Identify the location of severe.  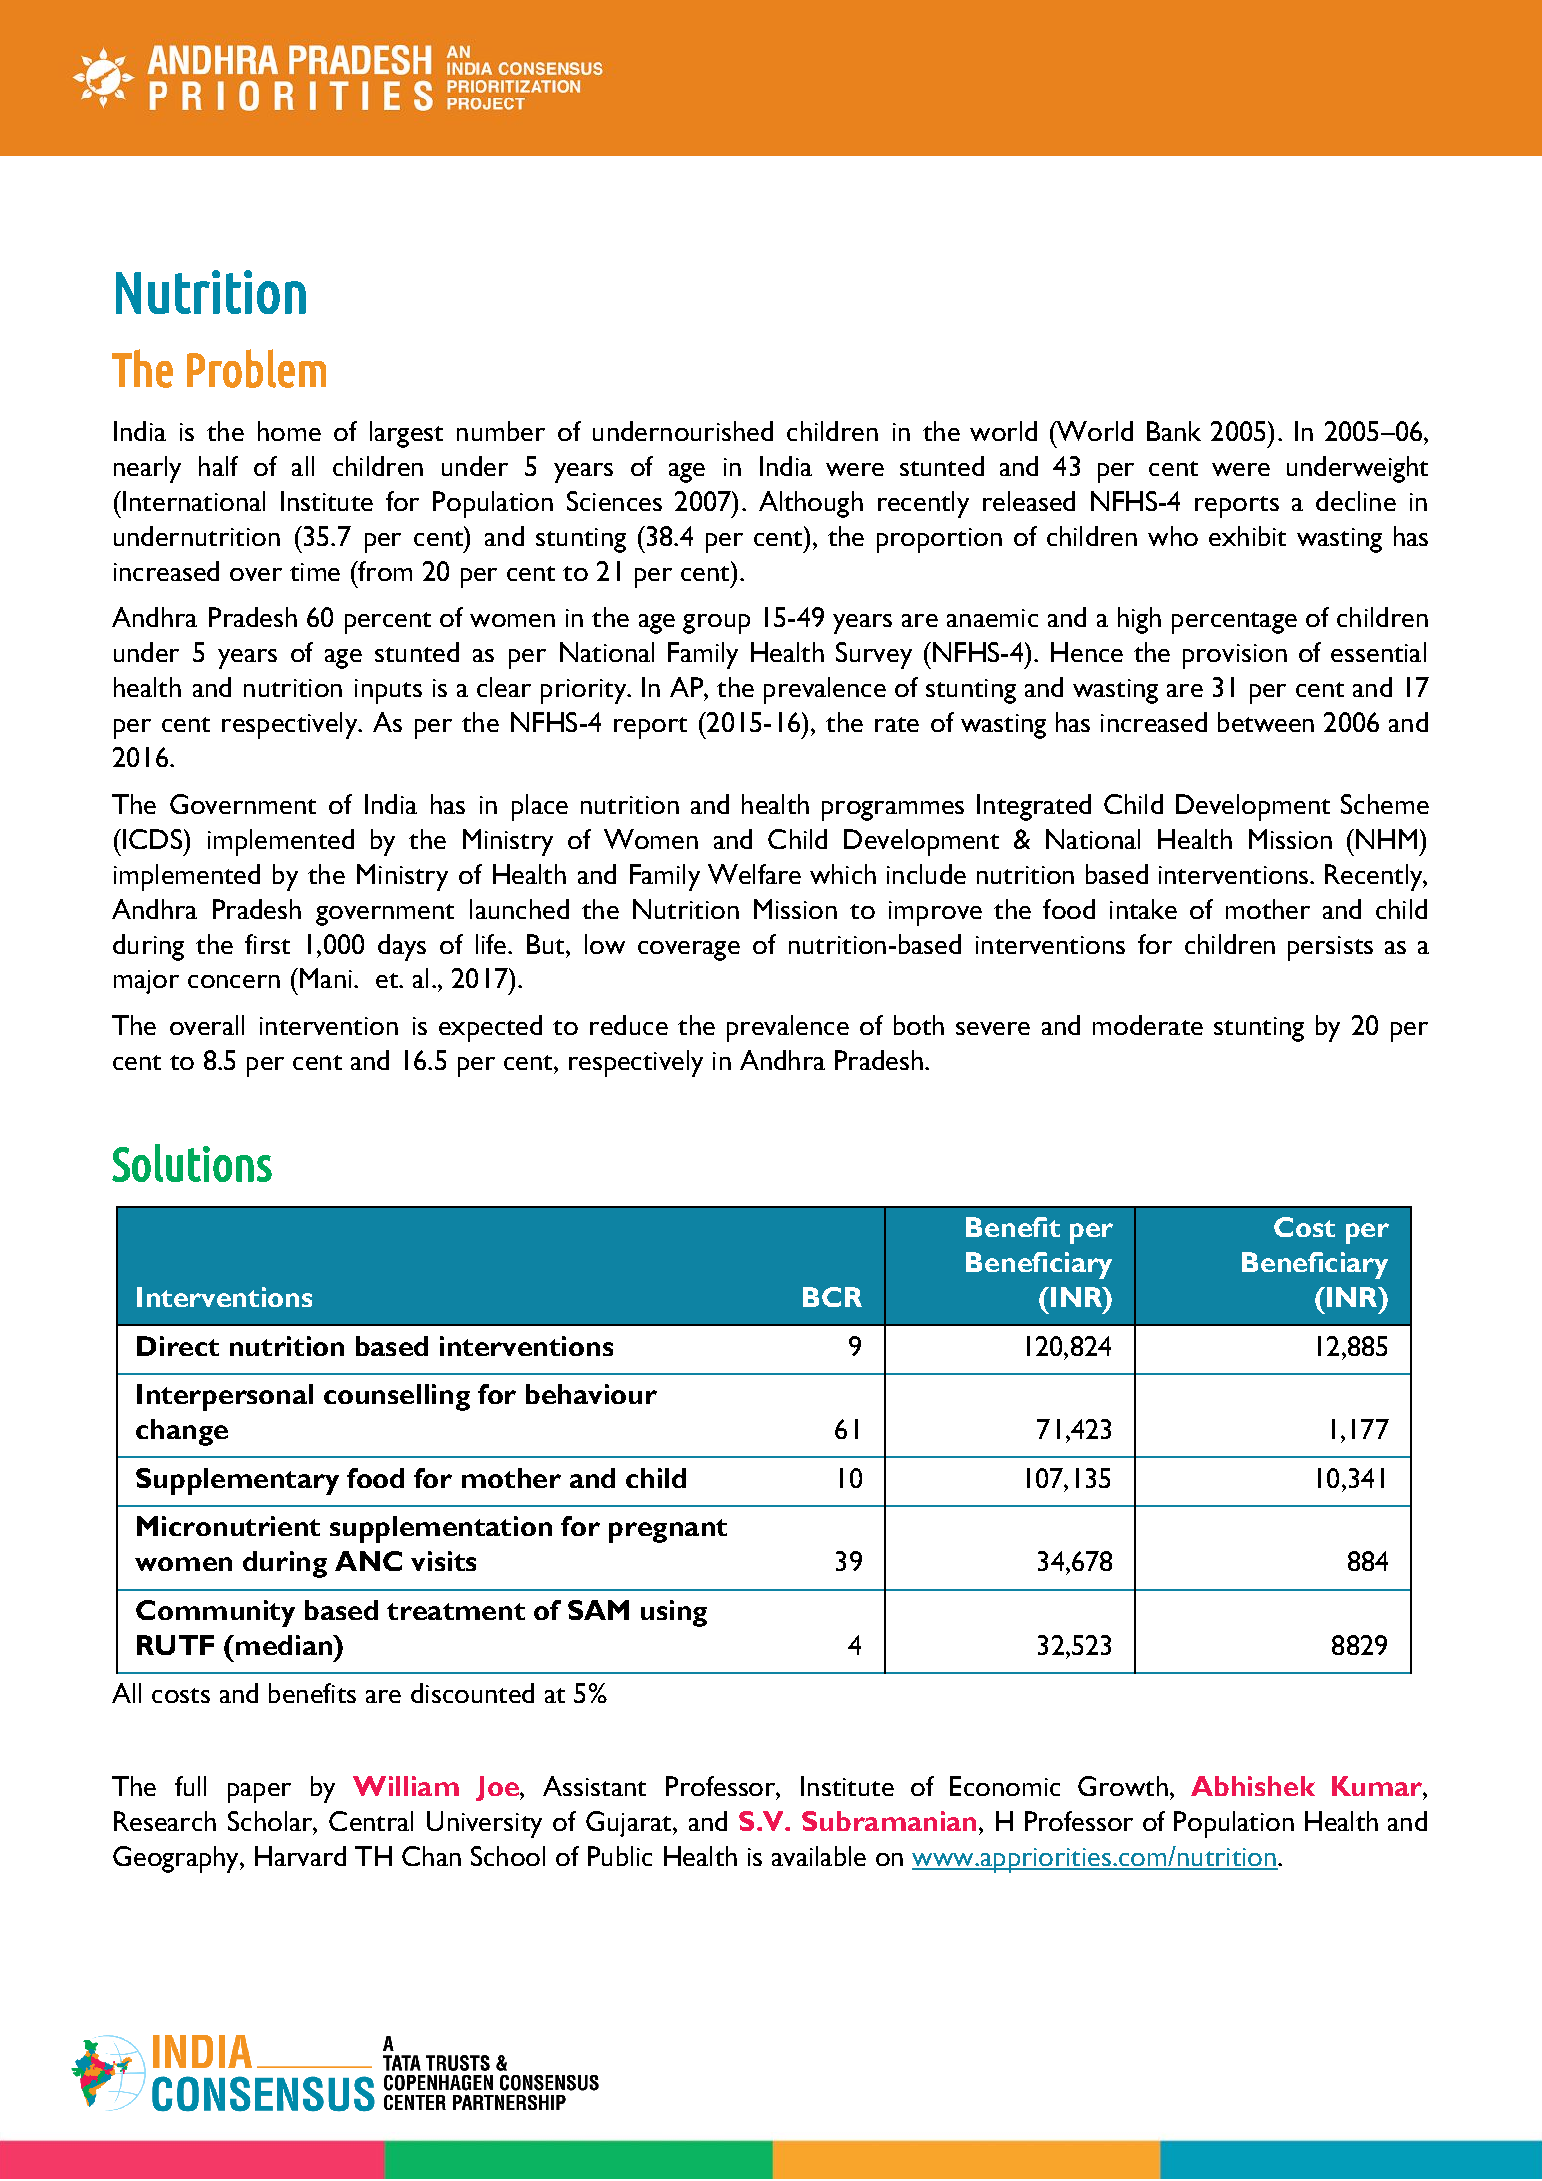
(993, 1028).
